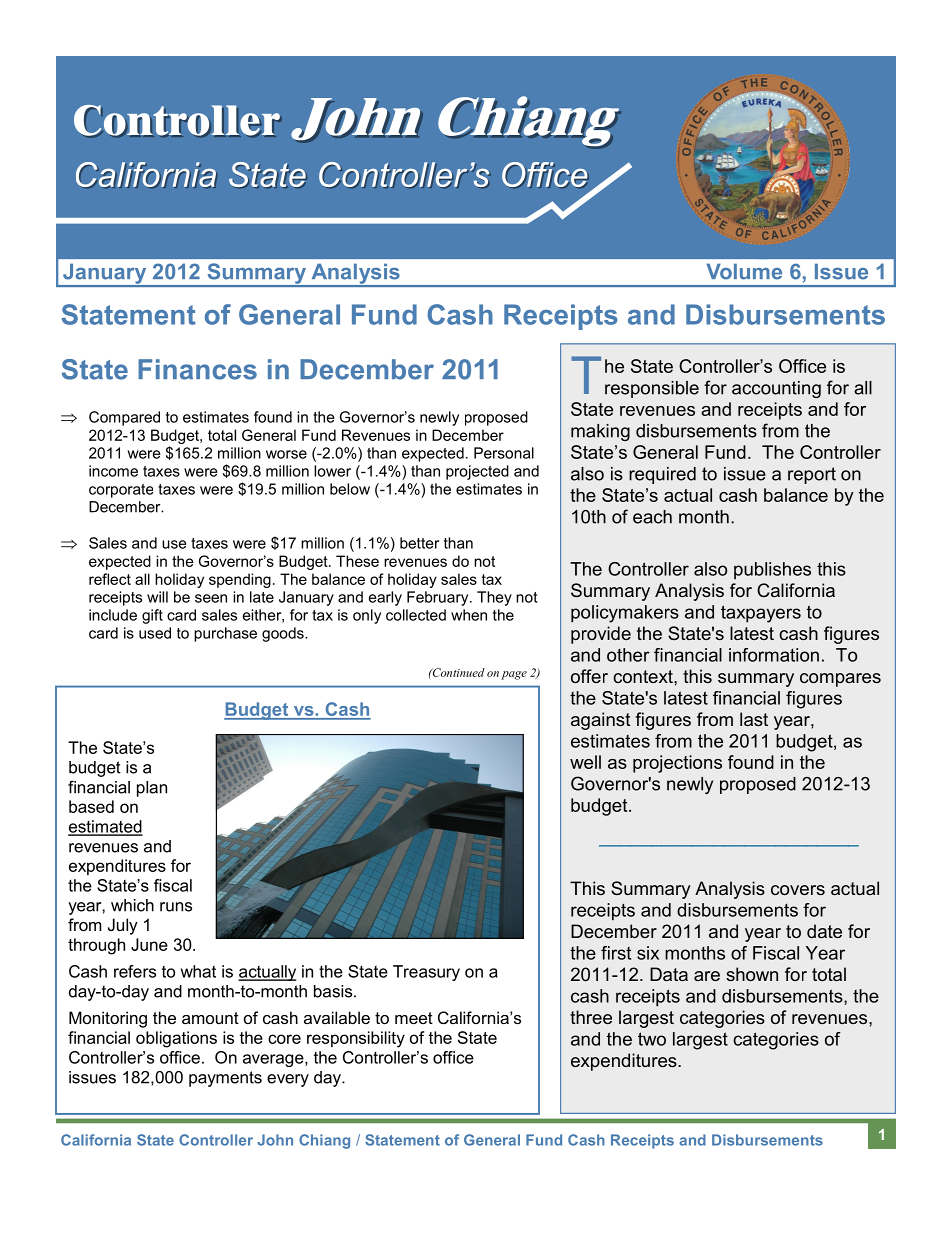 The height and width of the page is (1233, 952). What do you see at coordinates (744, 271) in the page?
I see `Volume` at bounding box center [744, 271].
